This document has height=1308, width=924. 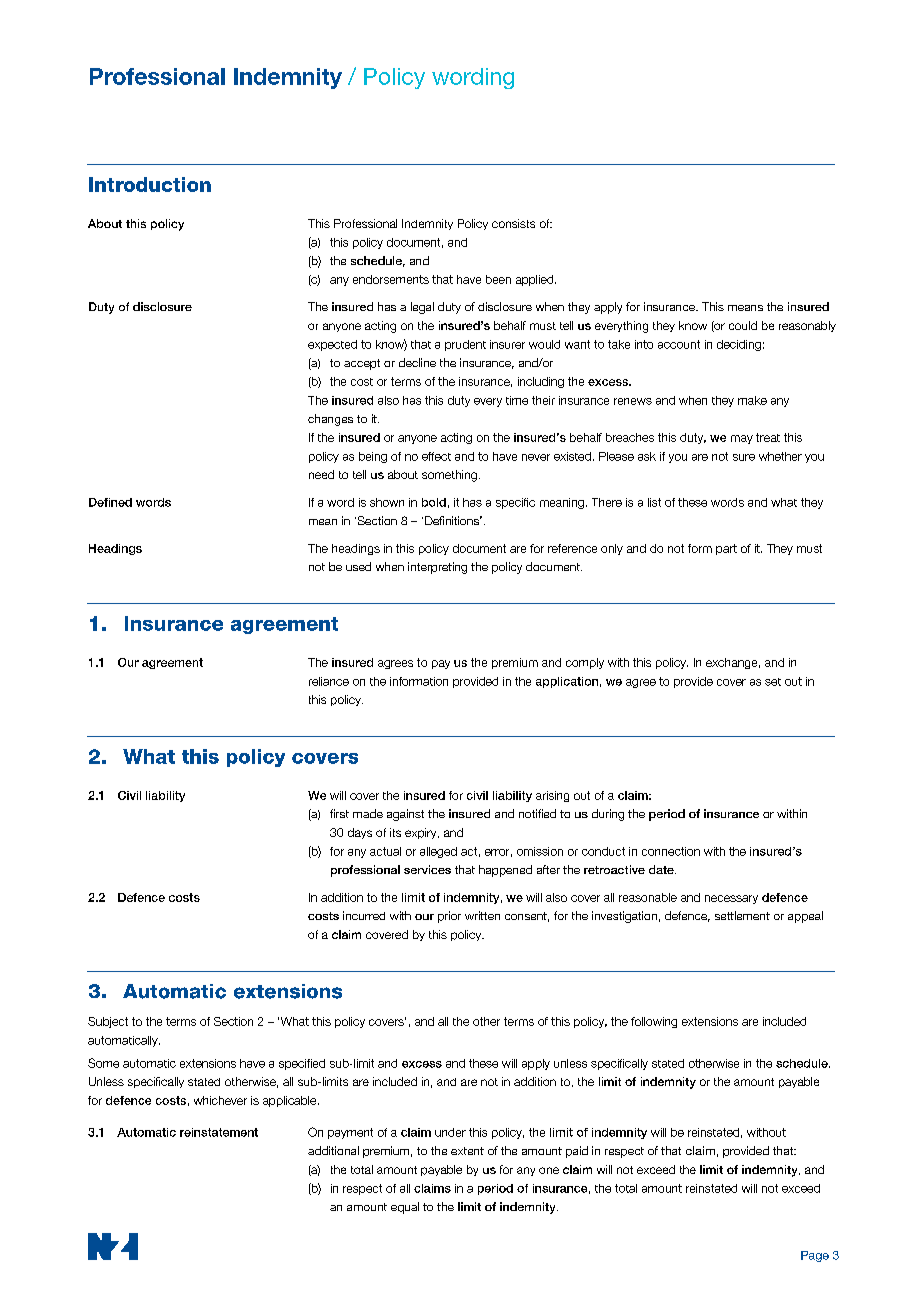 What do you see at coordinates (329, 681) in the document?
I see `reliance` at bounding box center [329, 681].
